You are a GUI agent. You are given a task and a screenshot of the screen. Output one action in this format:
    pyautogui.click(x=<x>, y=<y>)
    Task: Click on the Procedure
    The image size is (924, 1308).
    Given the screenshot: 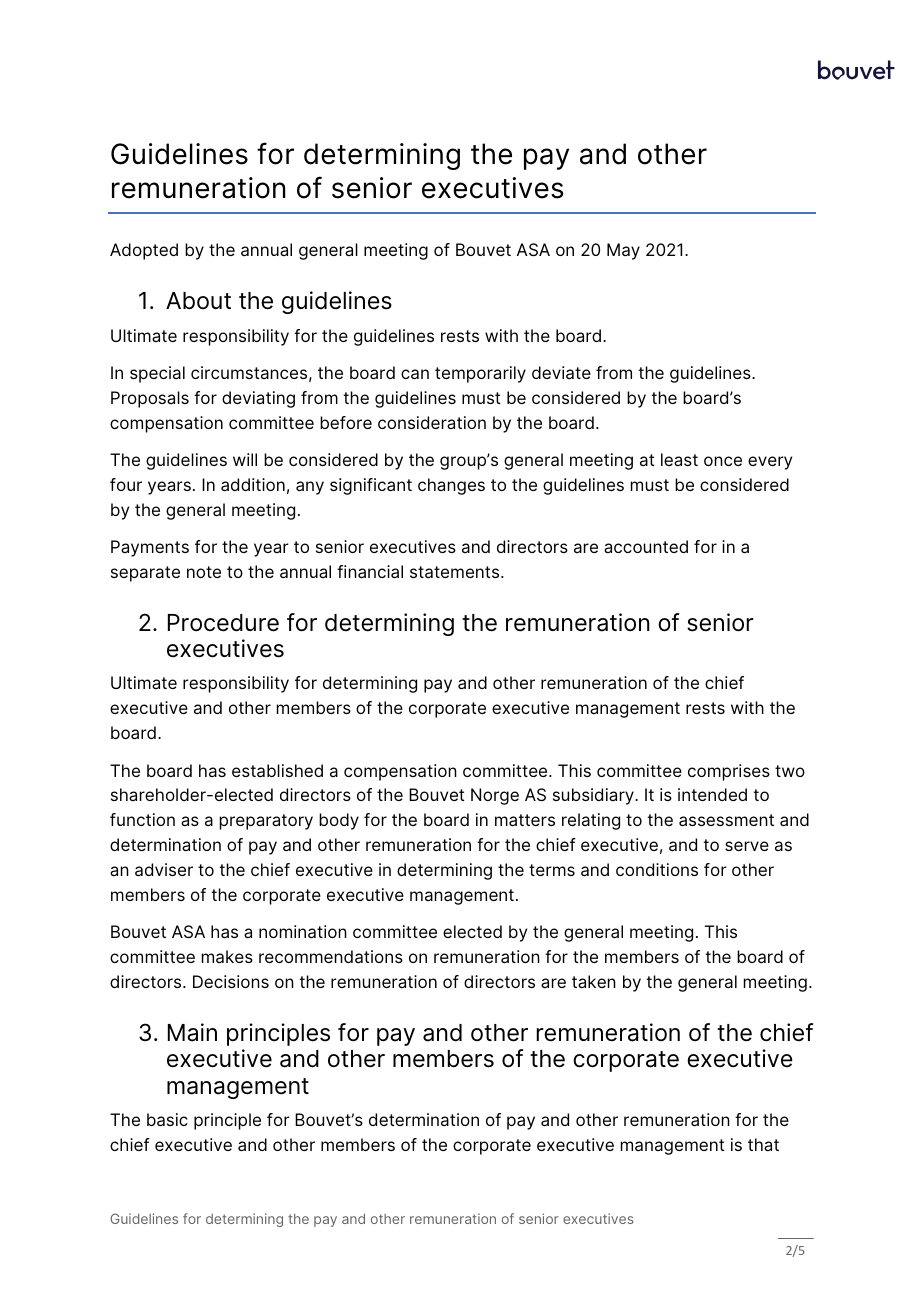 What is the action you would take?
    pyautogui.click(x=223, y=623)
